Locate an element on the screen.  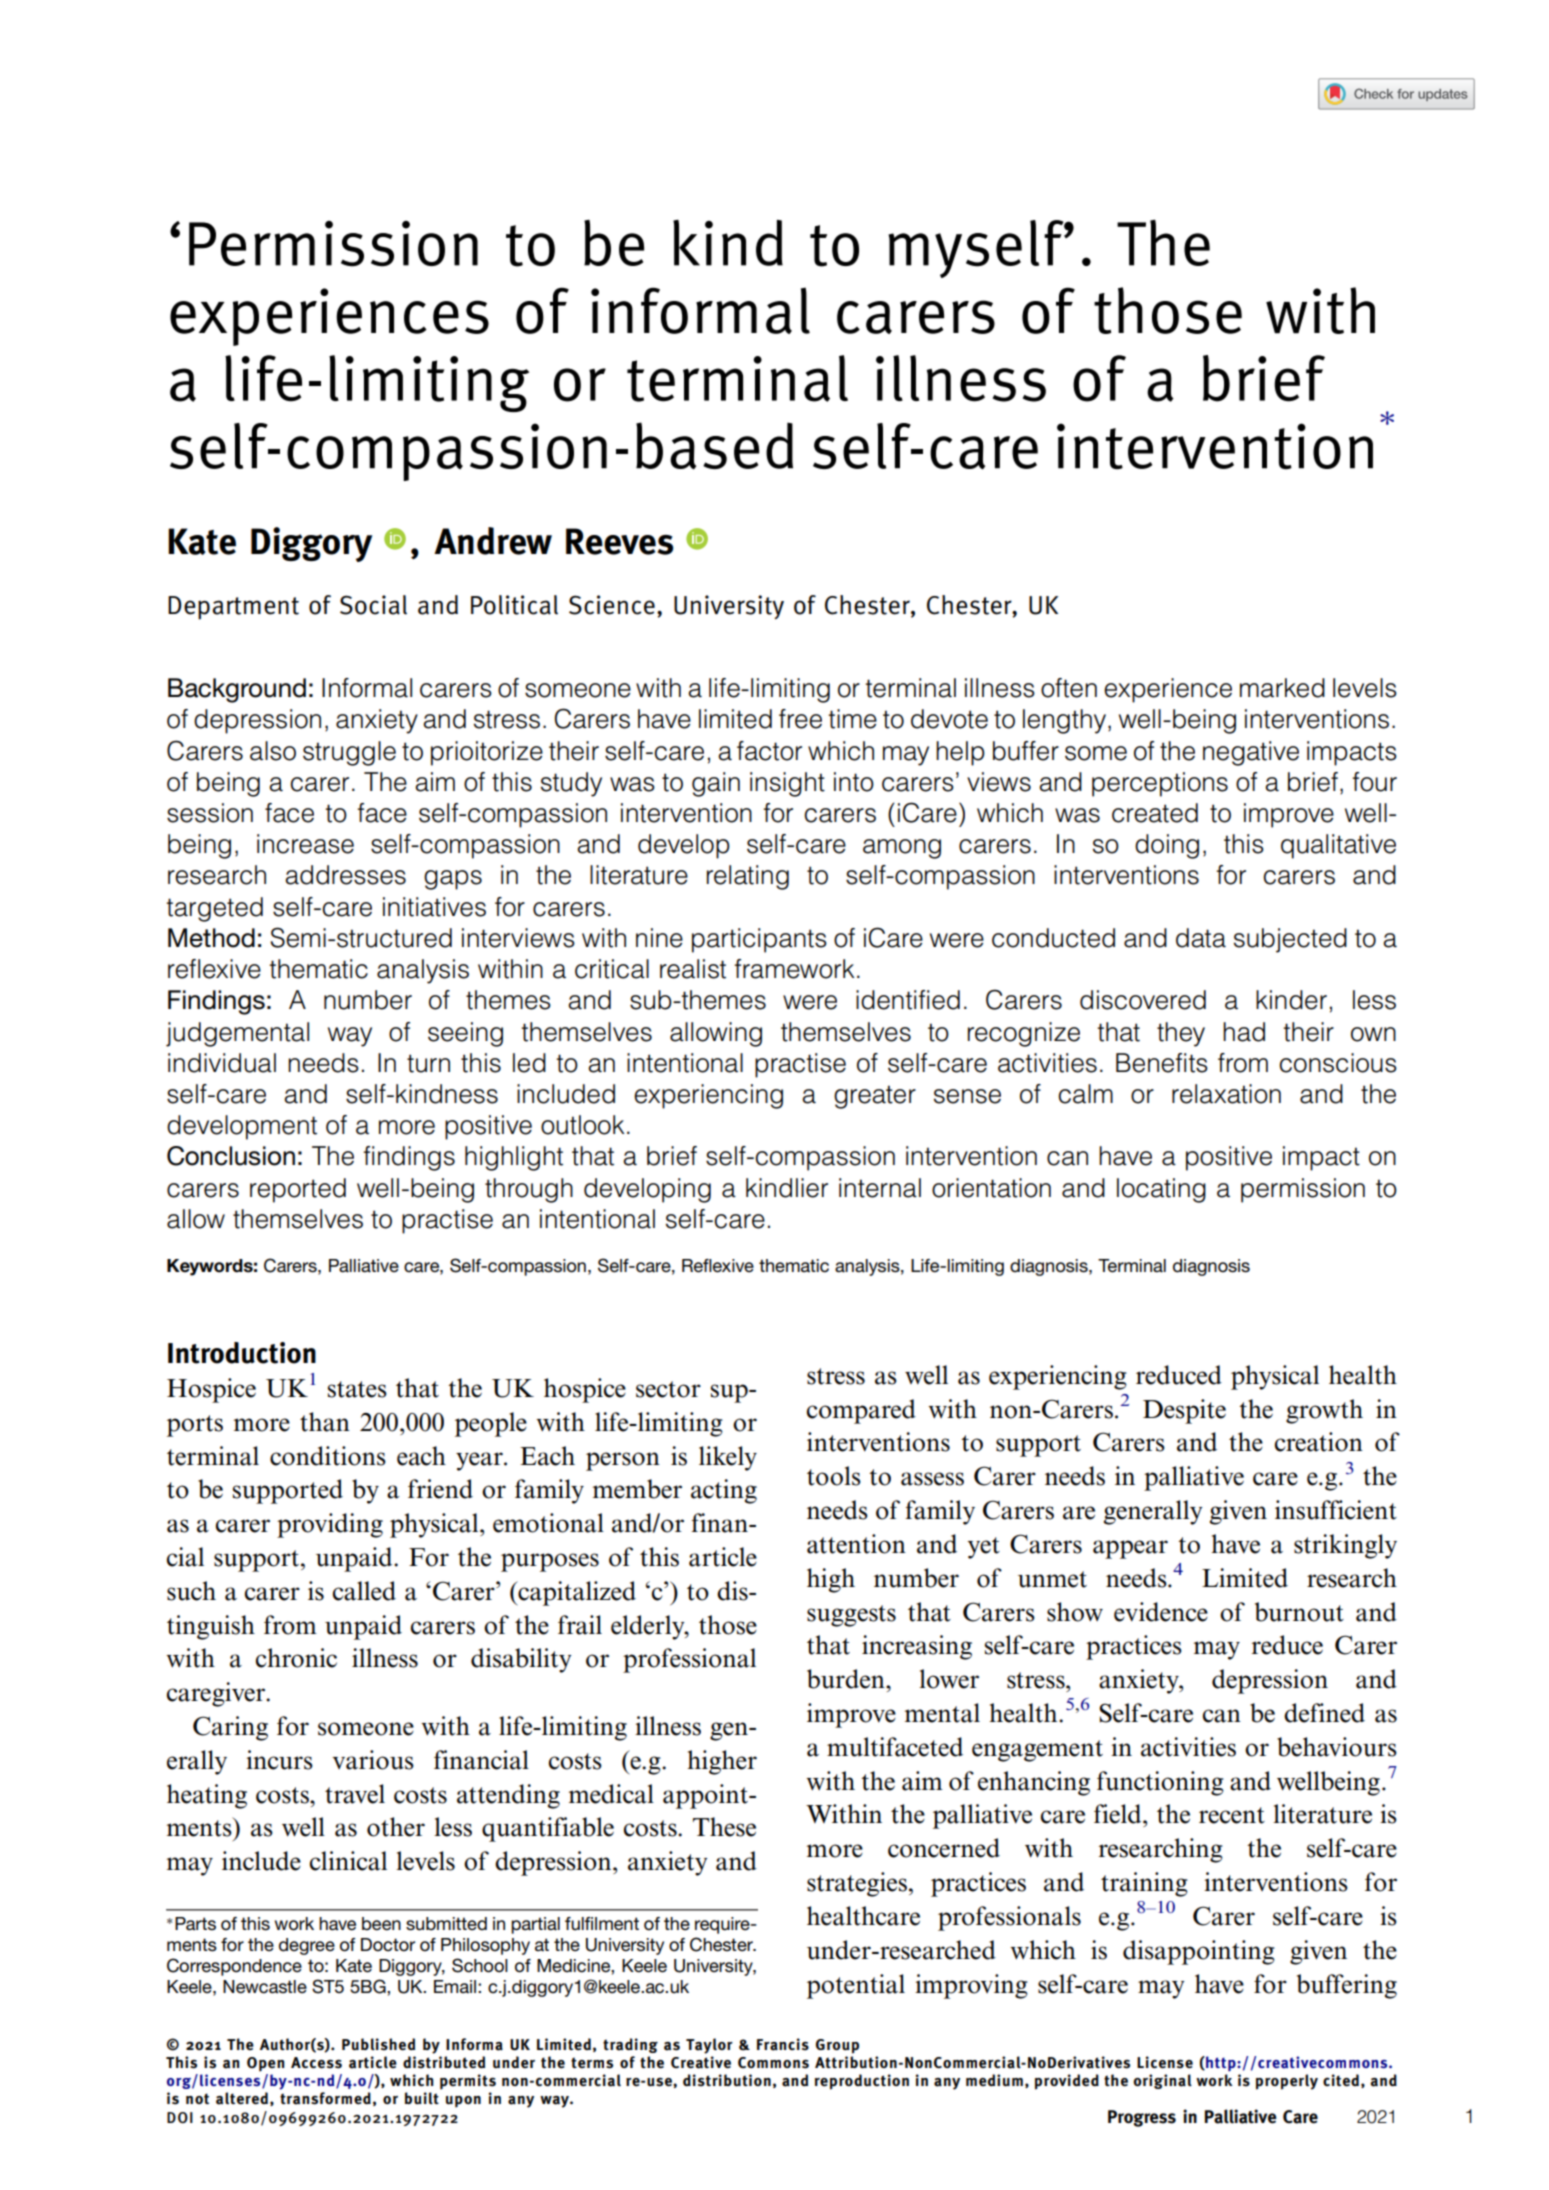
Science is located at coordinates (612, 605).
